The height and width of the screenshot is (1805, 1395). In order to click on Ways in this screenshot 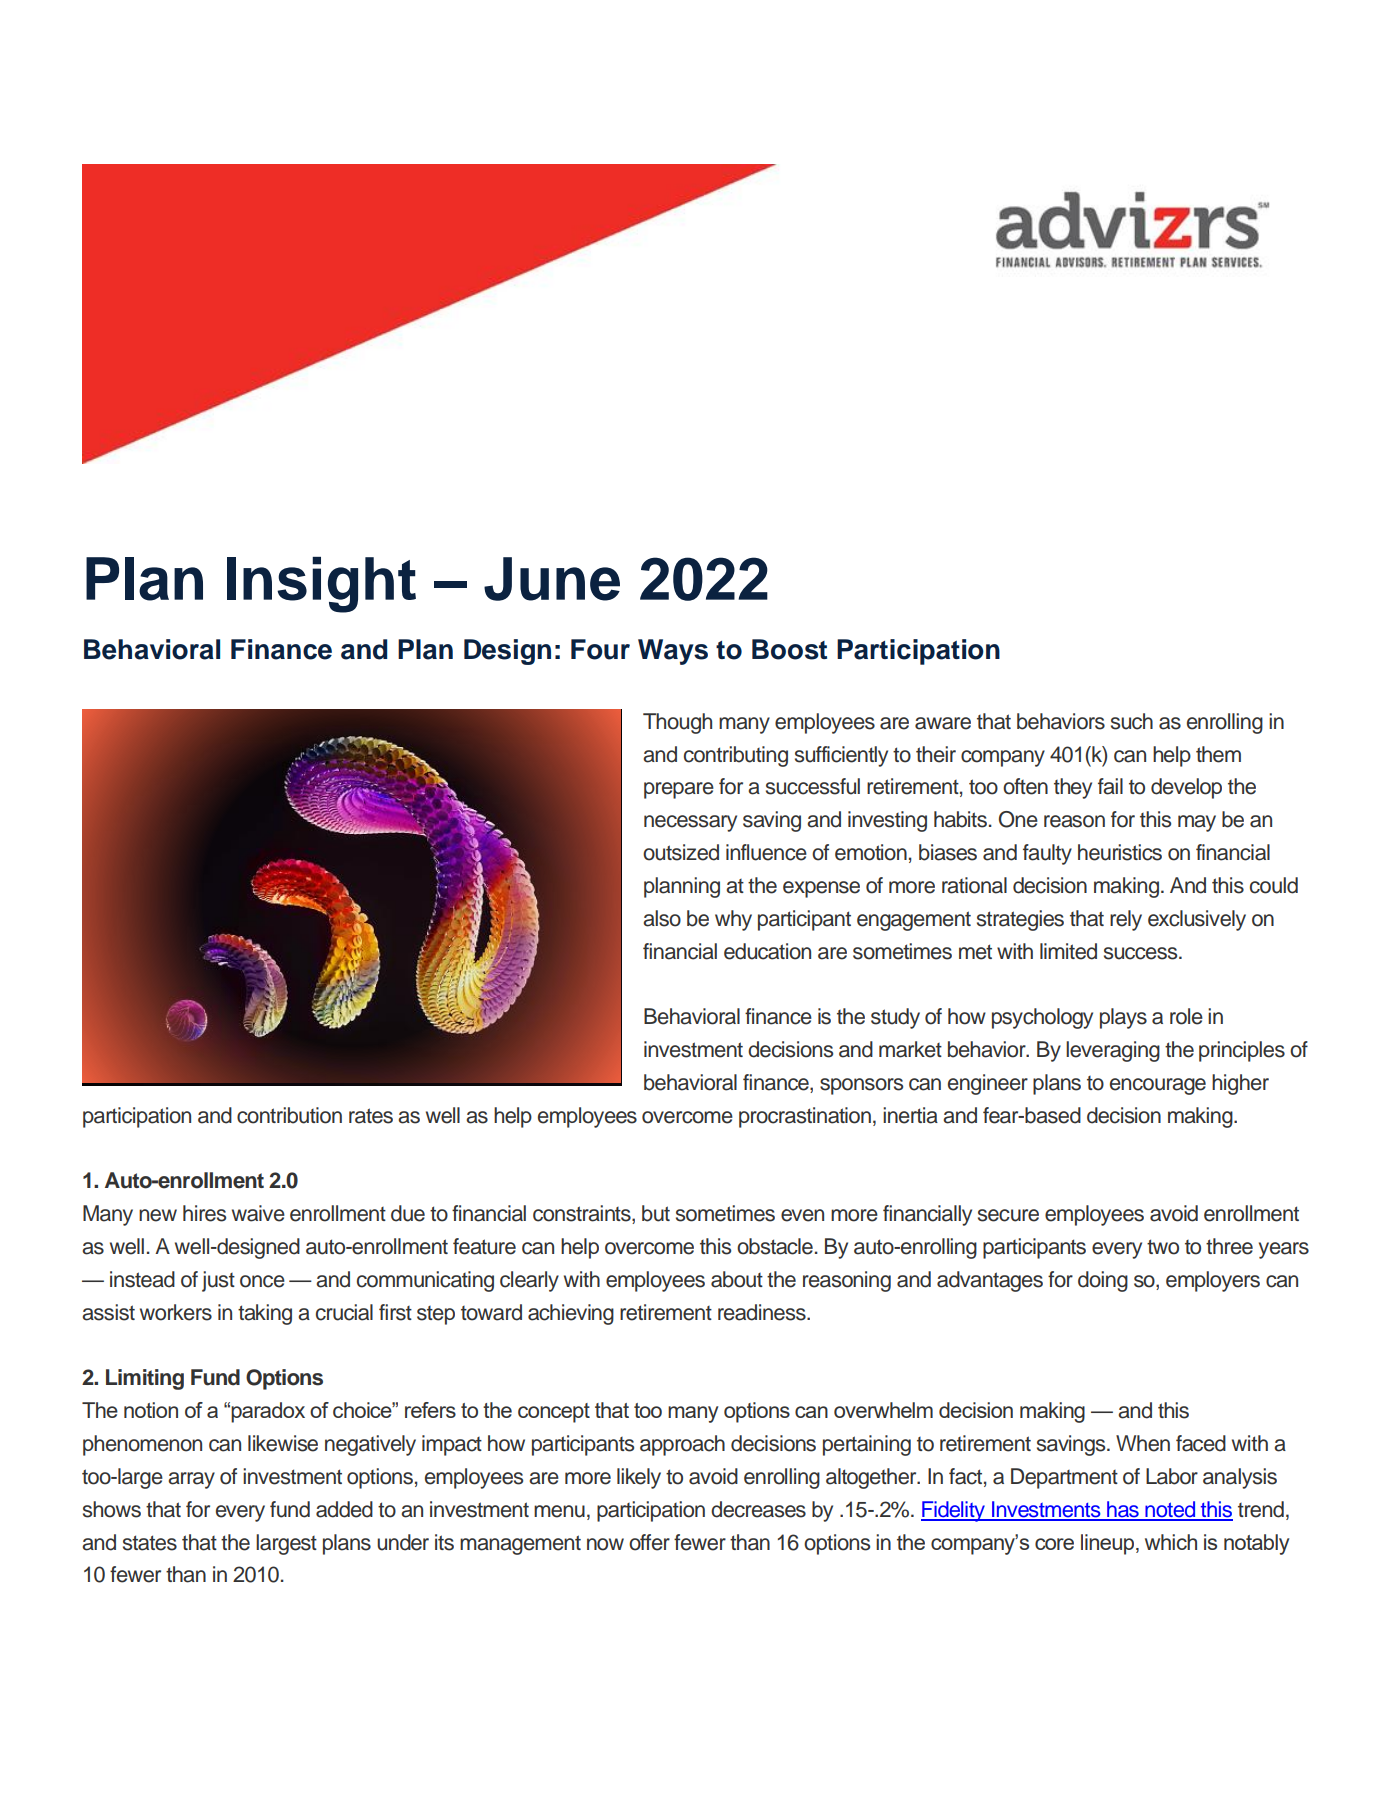, I will do `click(673, 652)`.
